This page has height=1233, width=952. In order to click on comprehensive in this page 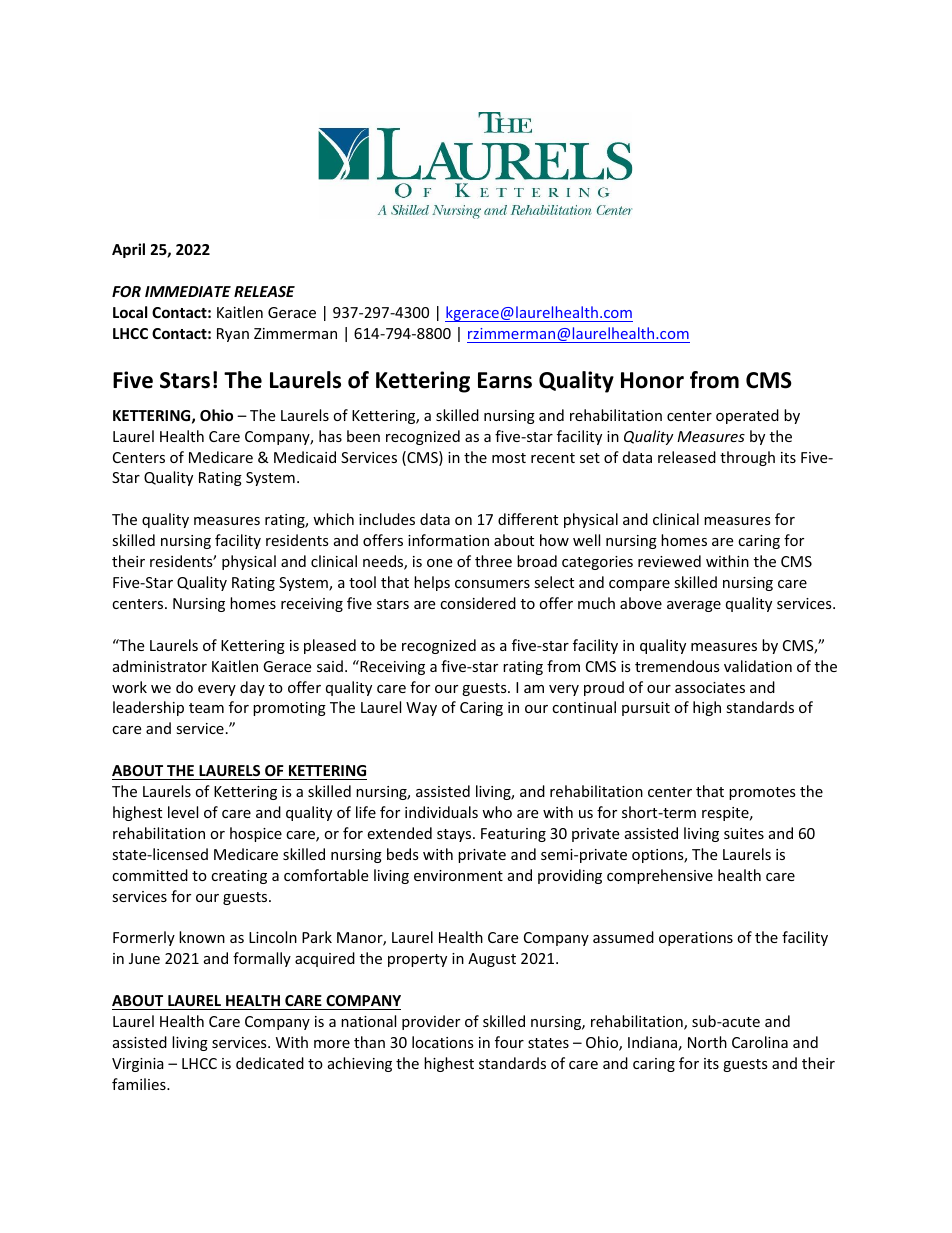, I will do `click(660, 876)`.
